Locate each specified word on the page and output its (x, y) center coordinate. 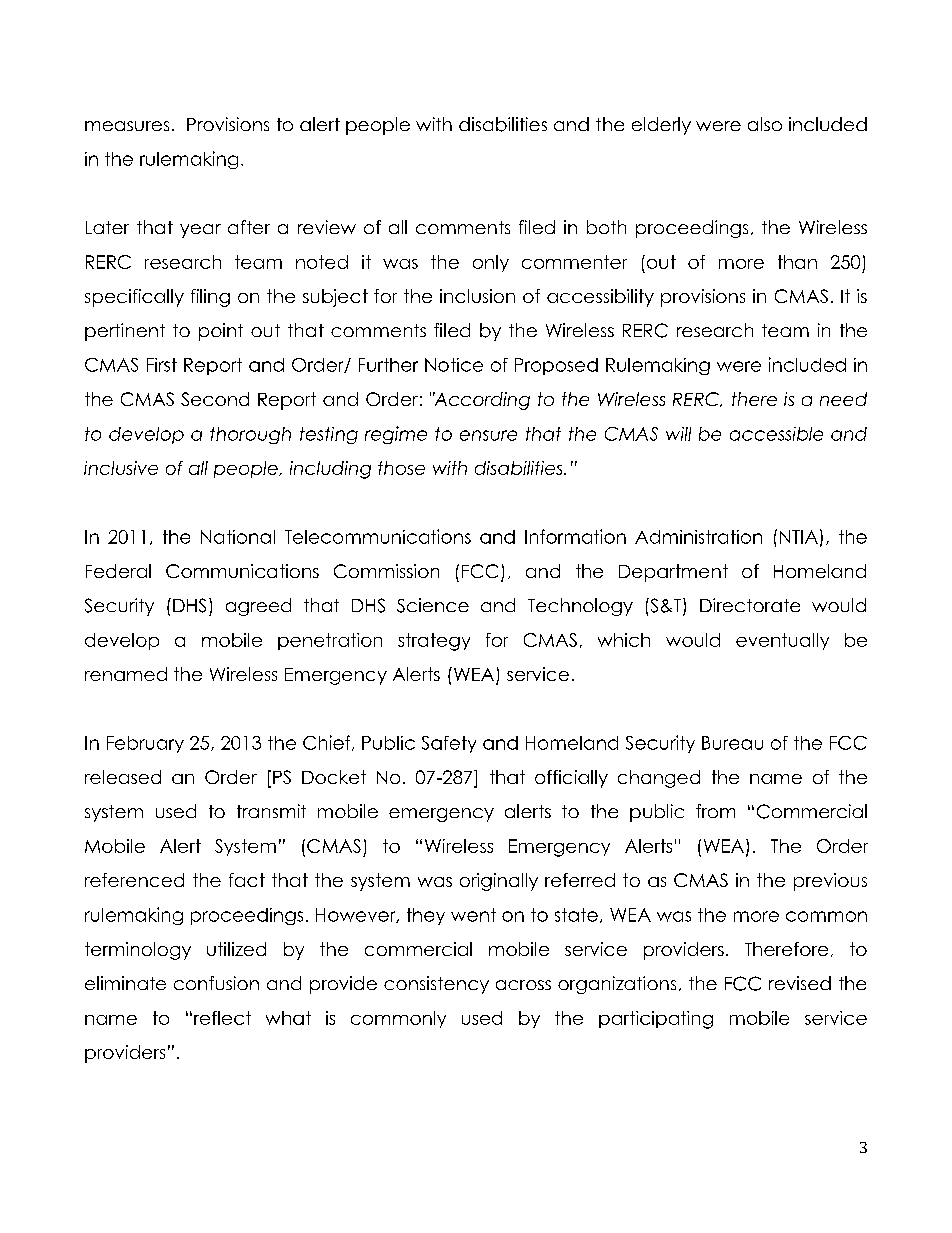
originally (499, 882)
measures (127, 126)
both (606, 227)
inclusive (121, 468)
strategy (434, 642)
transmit (271, 811)
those (401, 468)
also (765, 124)
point (221, 332)
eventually (782, 641)
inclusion (477, 296)
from (715, 811)
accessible (776, 434)
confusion (216, 983)
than (797, 262)
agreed (258, 607)
